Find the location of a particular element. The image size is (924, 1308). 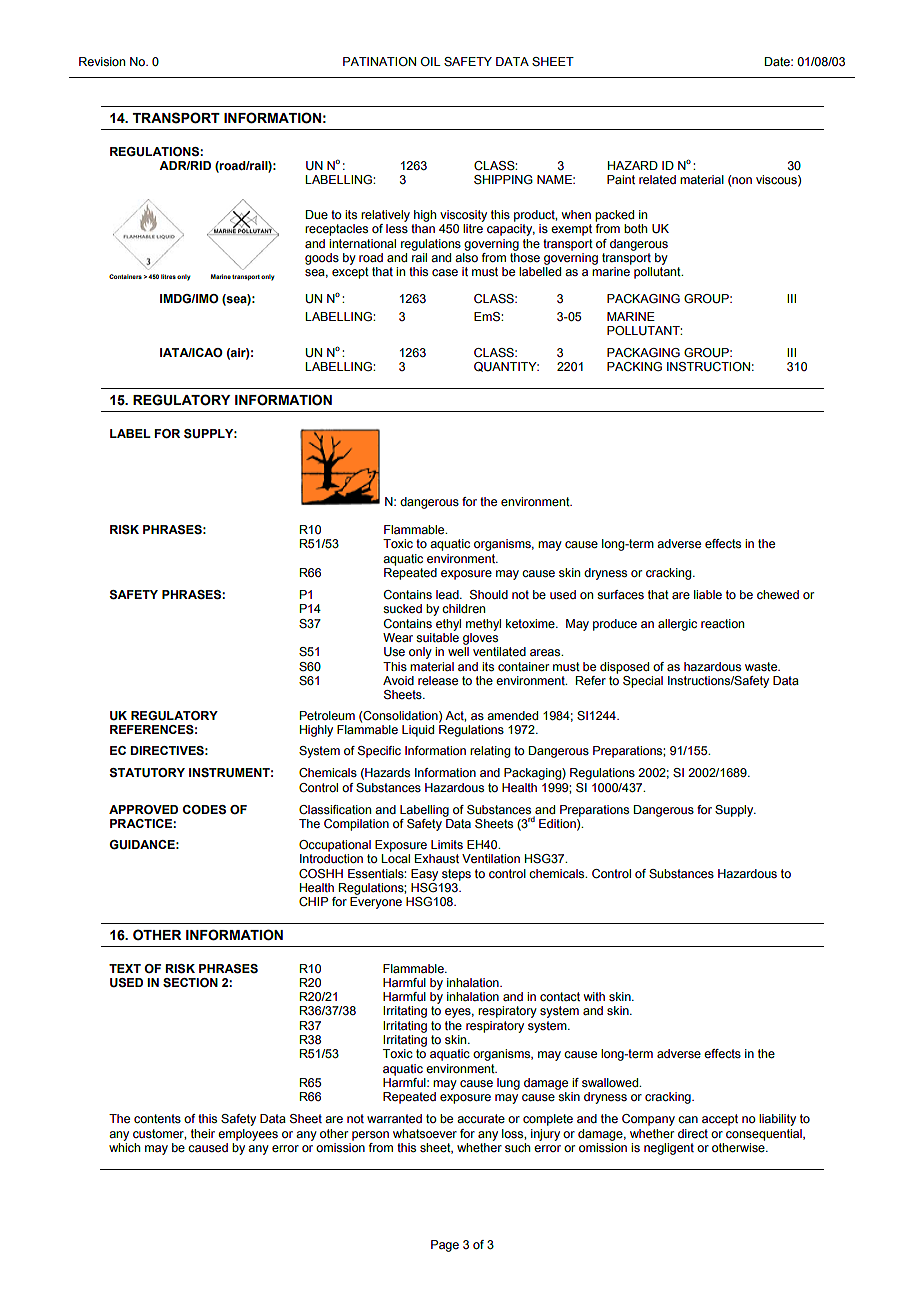

SECTION is located at coordinates (190, 982).
